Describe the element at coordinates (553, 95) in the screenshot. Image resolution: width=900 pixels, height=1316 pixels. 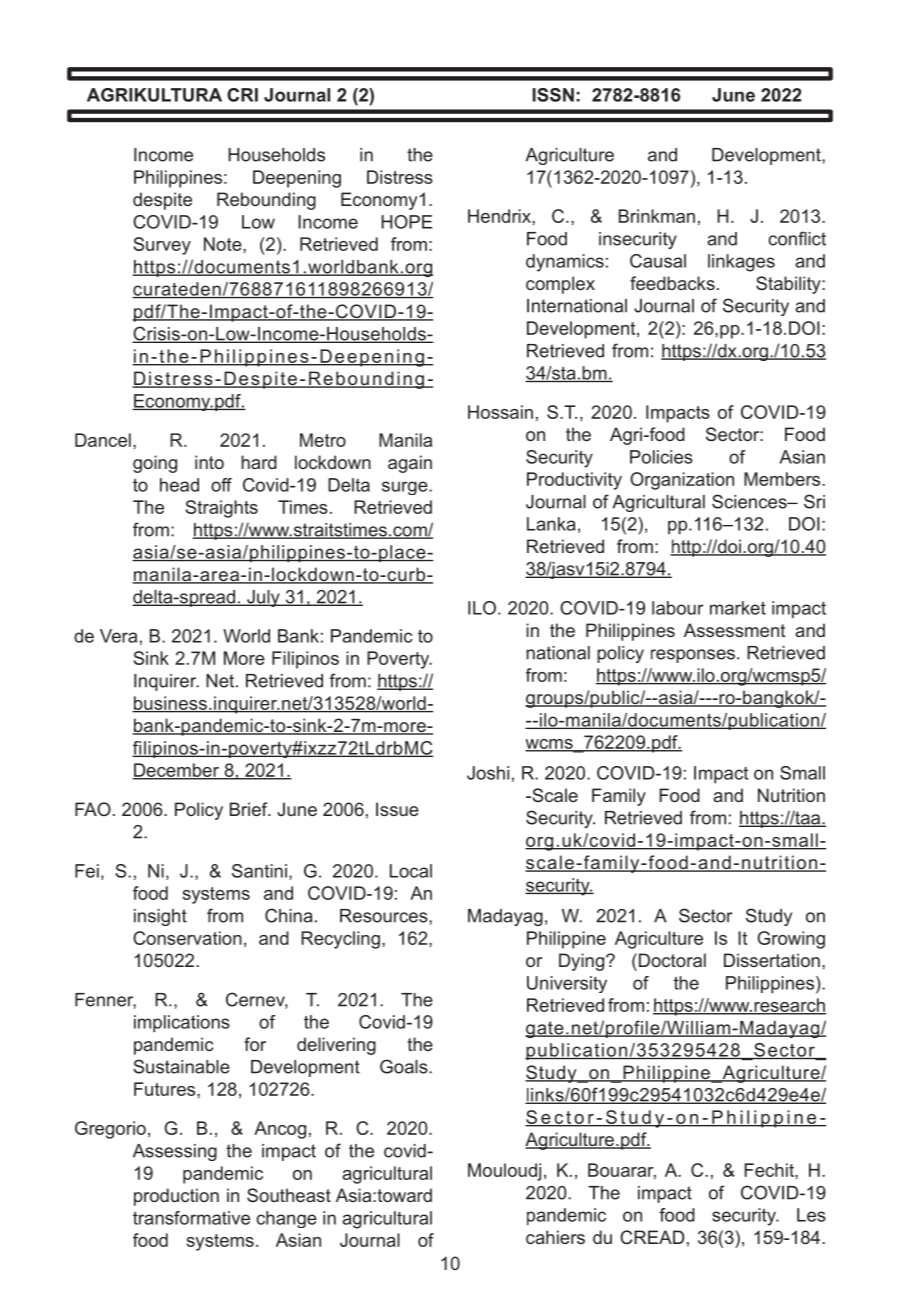
I see `ISSN` at that location.
